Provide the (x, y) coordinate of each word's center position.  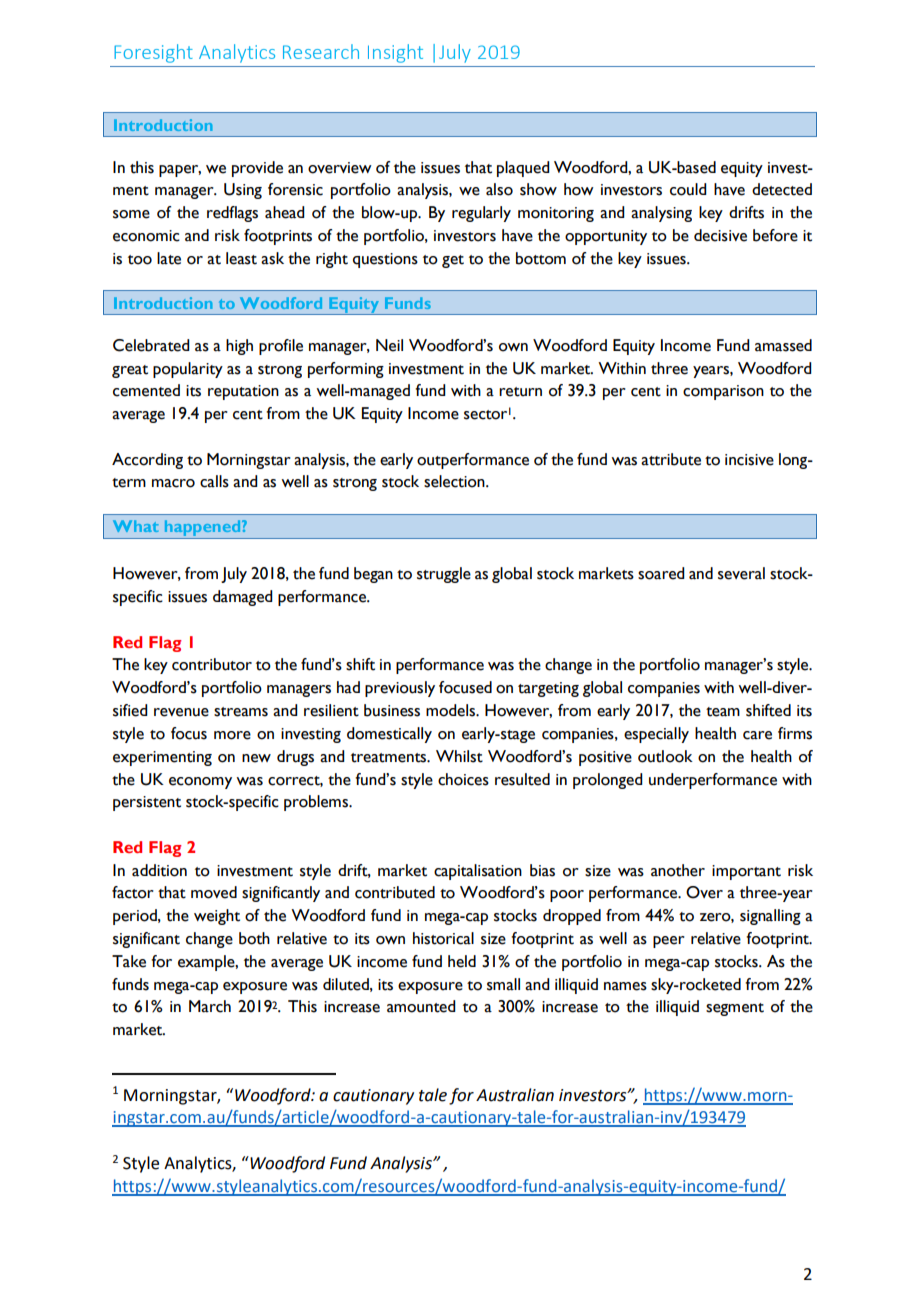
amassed (783, 345)
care (757, 735)
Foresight (153, 53)
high (239, 347)
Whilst (459, 756)
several (741, 573)
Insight (395, 53)
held (462, 961)
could (688, 189)
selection (455, 481)
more (232, 735)
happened (202, 529)
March (210, 1006)
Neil (389, 345)
